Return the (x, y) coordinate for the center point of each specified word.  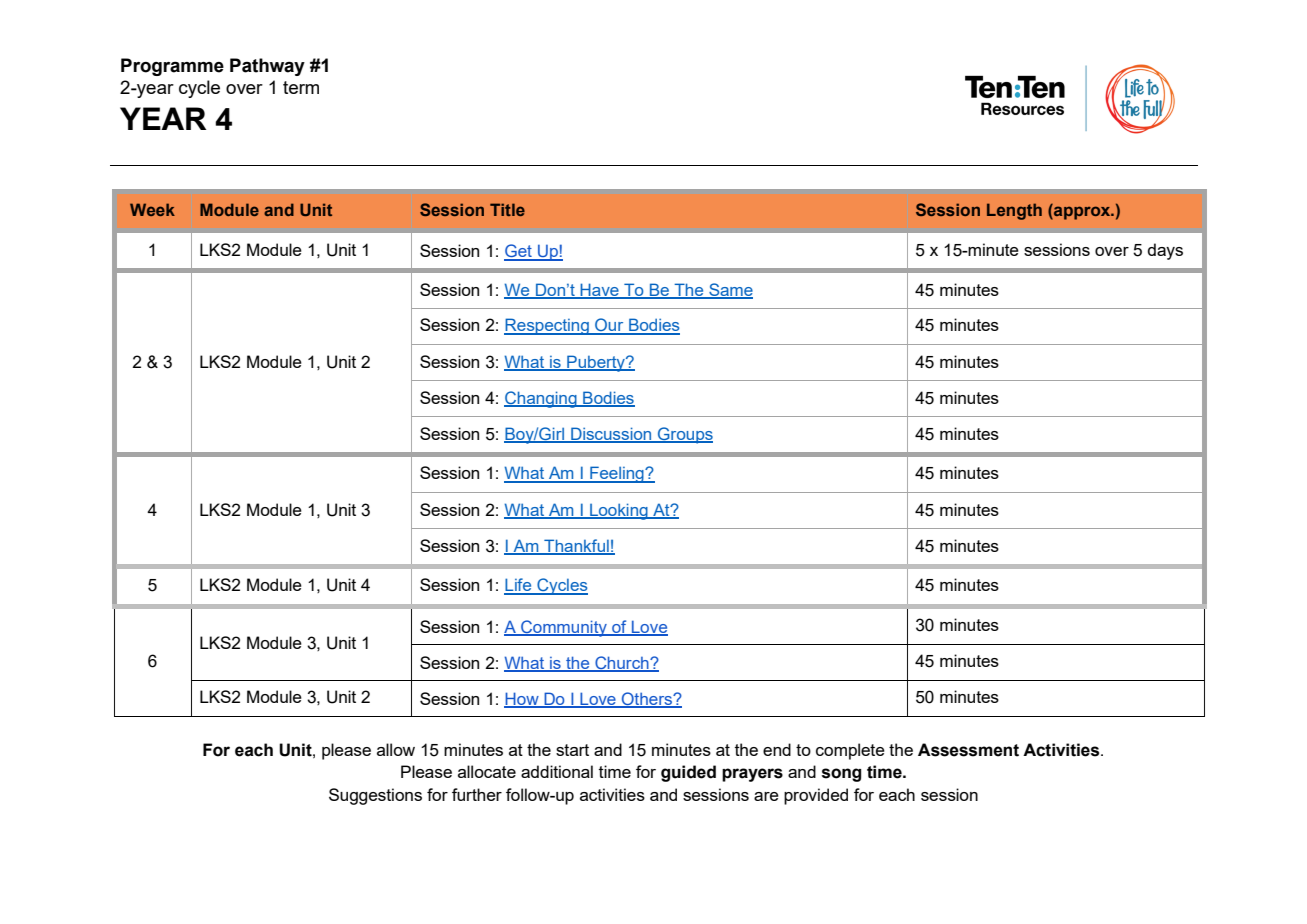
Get (519, 252)
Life (519, 586)
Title (507, 209)
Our (609, 326)
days (1165, 251)
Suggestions (375, 796)
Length (1014, 211)
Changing (541, 399)
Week (152, 209)
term (301, 87)
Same (730, 290)
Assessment (968, 750)
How (522, 700)
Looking (619, 511)
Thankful (576, 546)
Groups (684, 435)
